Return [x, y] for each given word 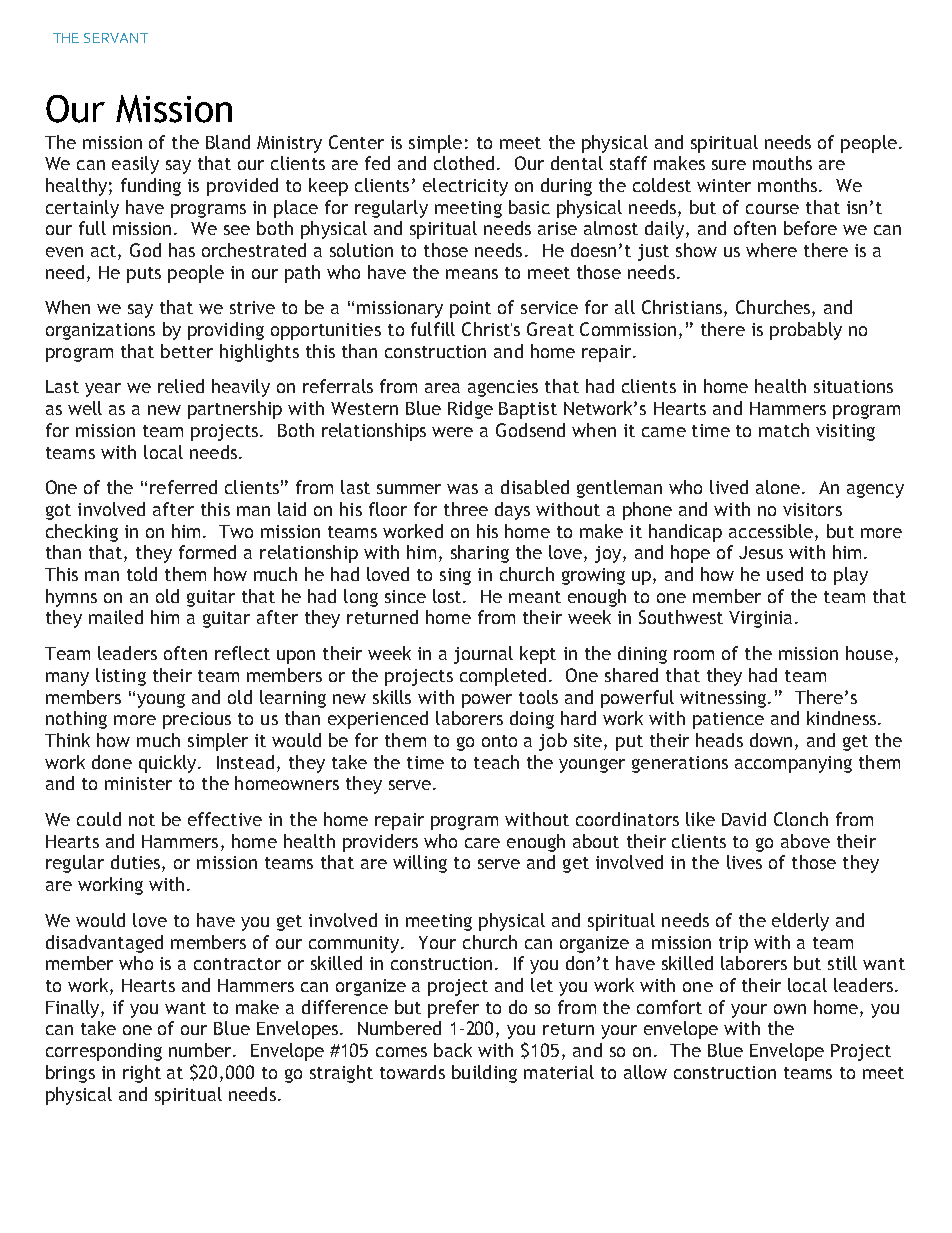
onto [499, 741]
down [771, 740]
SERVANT [116, 38]
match [784, 430]
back [453, 1050]
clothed [464, 163]
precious [197, 720]
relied [181, 386]
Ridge [470, 410]
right [142, 1074]
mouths [782, 163]
